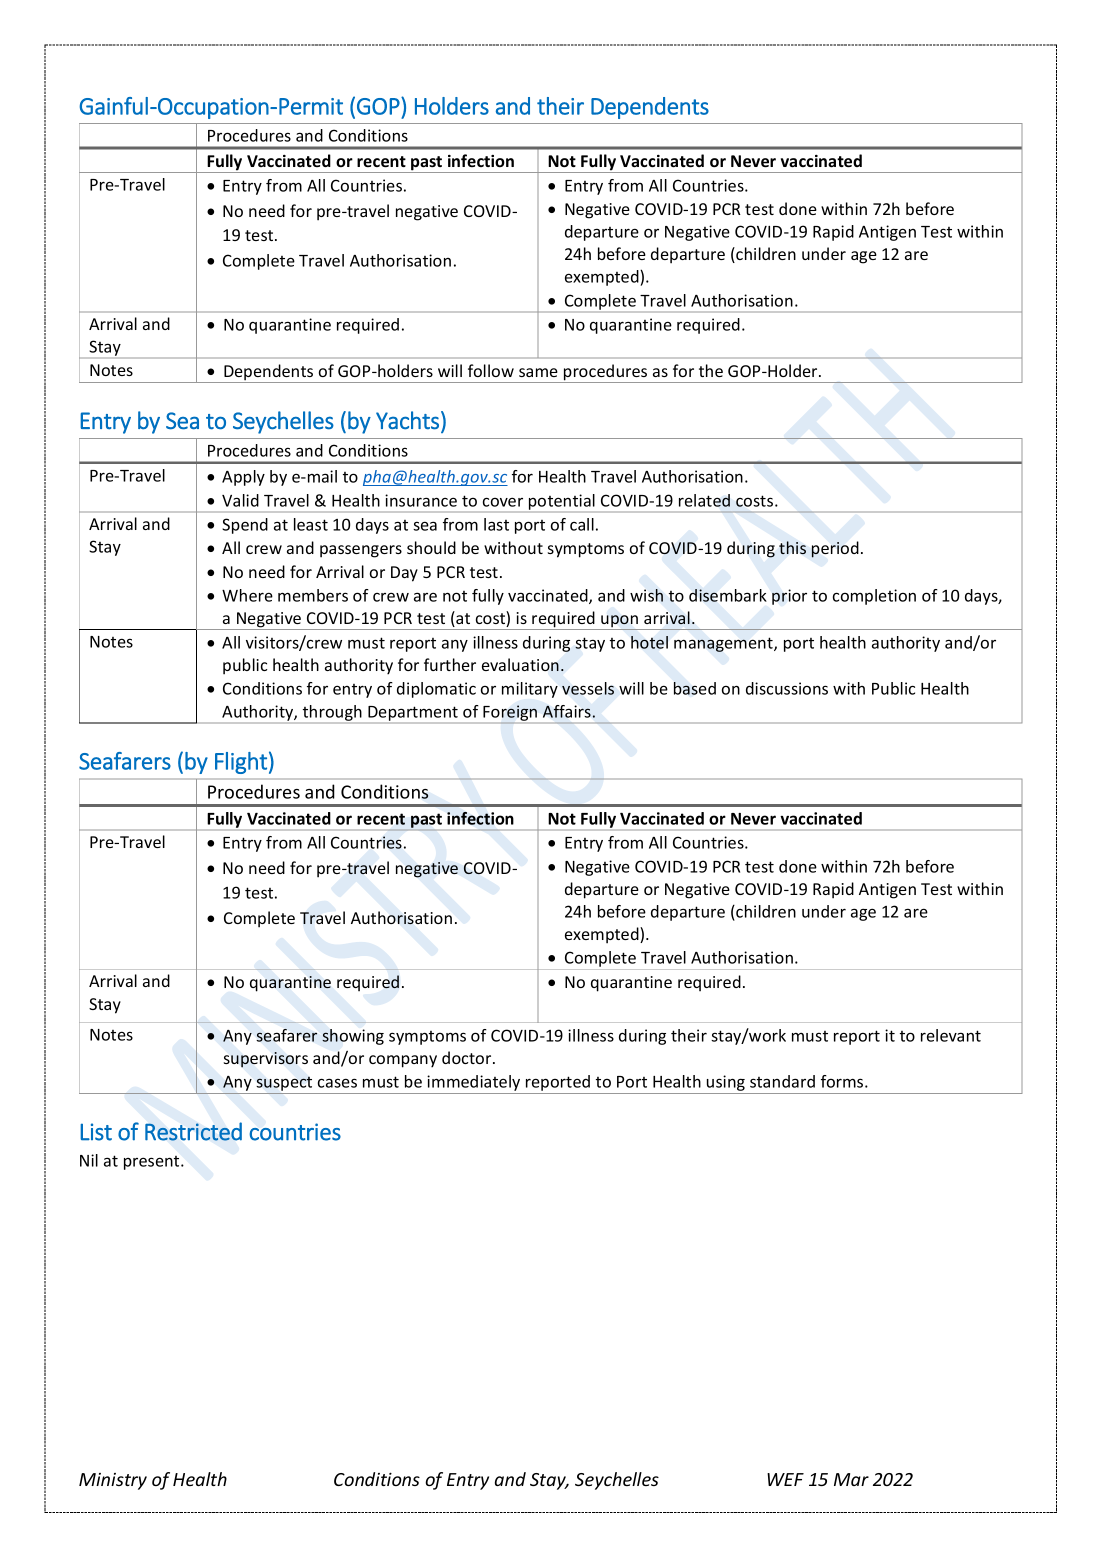 This screenshot has width=1101, height=1557. What do you see at coordinates (704, 500) in the screenshot?
I see `related` at bounding box center [704, 500].
